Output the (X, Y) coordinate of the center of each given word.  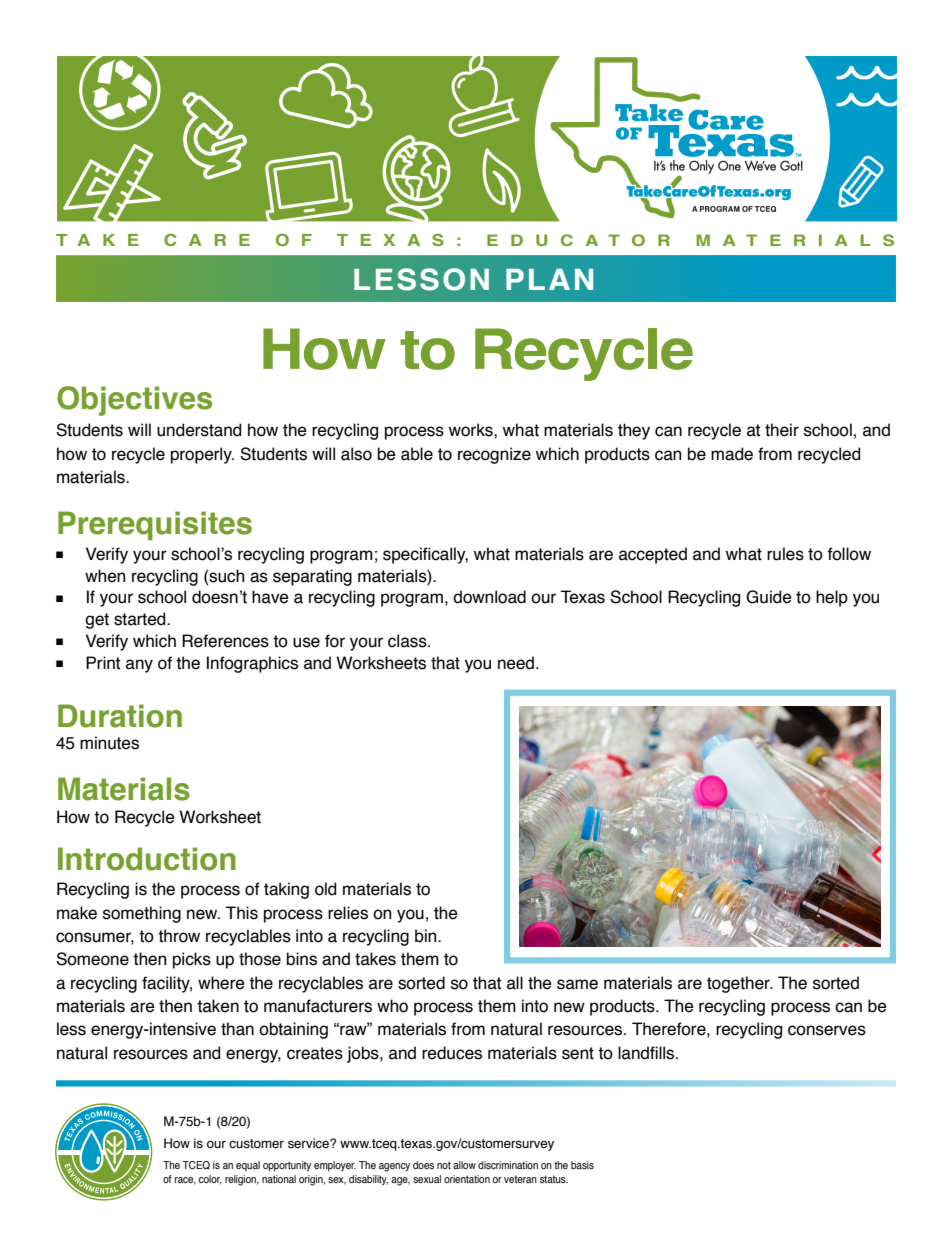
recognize (494, 455)
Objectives (134, 401)
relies (348, 913)
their (782, 430)
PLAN (549, 279)
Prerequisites (155, 526)
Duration (120, 716)
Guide (769, 597)
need (517, 663)
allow (464, 1165)
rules (785, 554)
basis (582, 1165)
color (210, 1180)
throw (179, 936)
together (739, 984)
